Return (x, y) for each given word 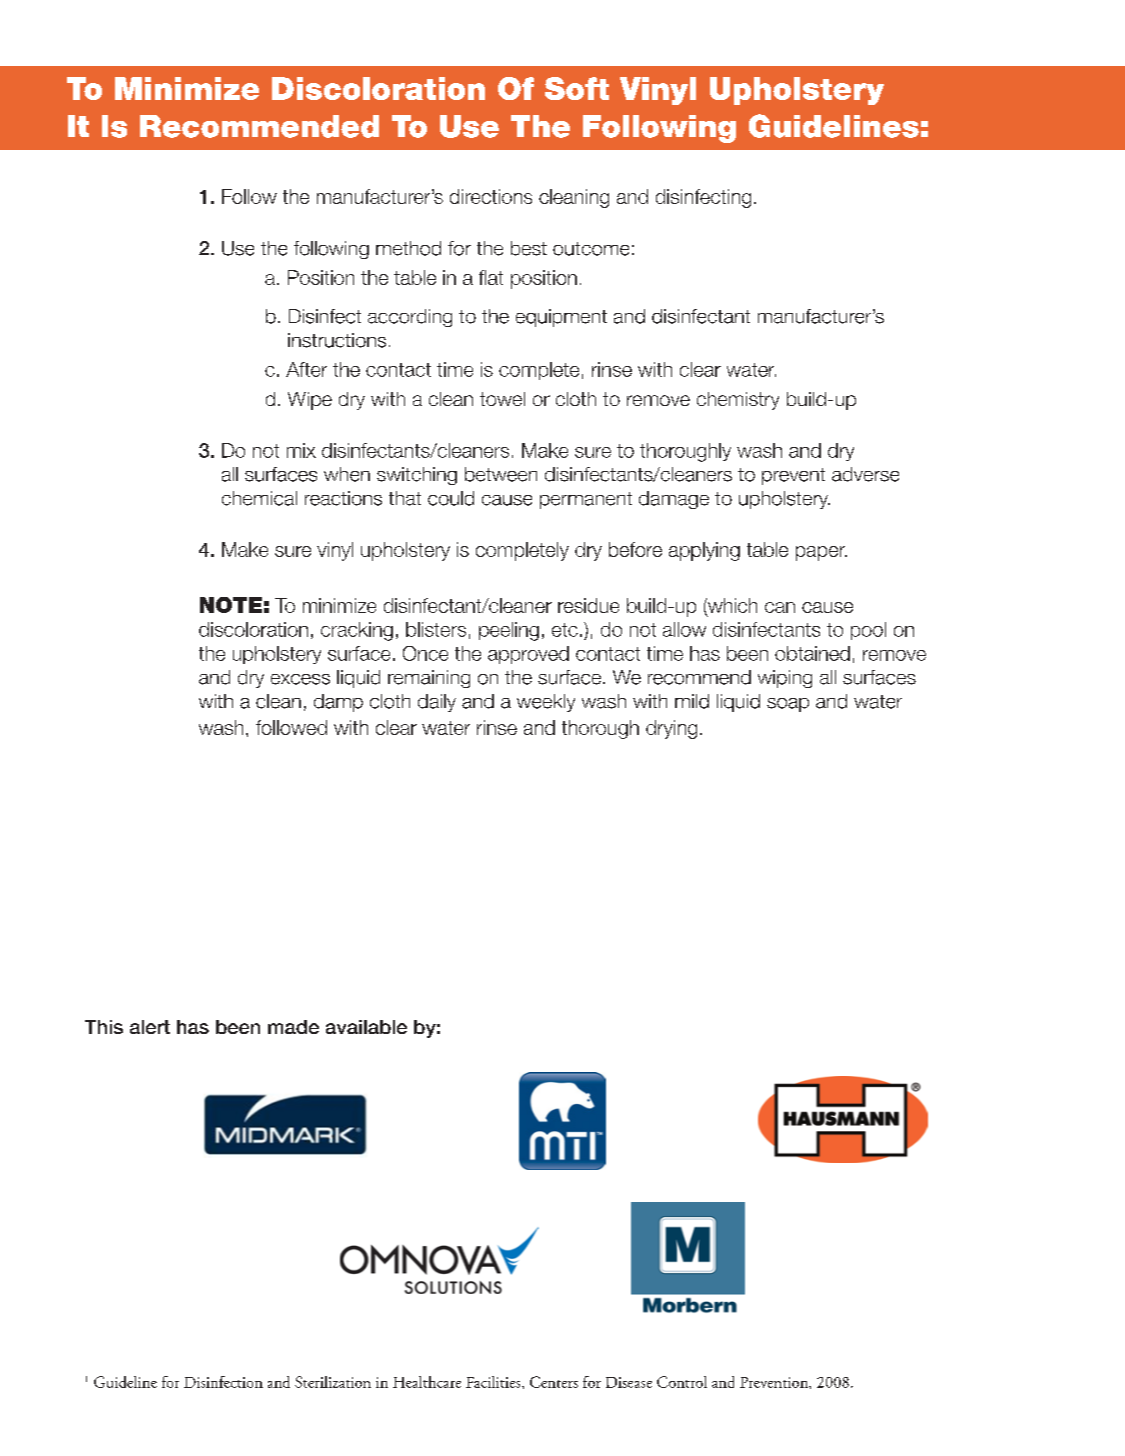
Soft (577, 88)
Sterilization (333, 1382)
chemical (259, 498)
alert (150, 1027)
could (451, 498)
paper (821, 553)
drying (671, 729)
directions (491, 196)
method (408, 248)
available (366, 1027)
